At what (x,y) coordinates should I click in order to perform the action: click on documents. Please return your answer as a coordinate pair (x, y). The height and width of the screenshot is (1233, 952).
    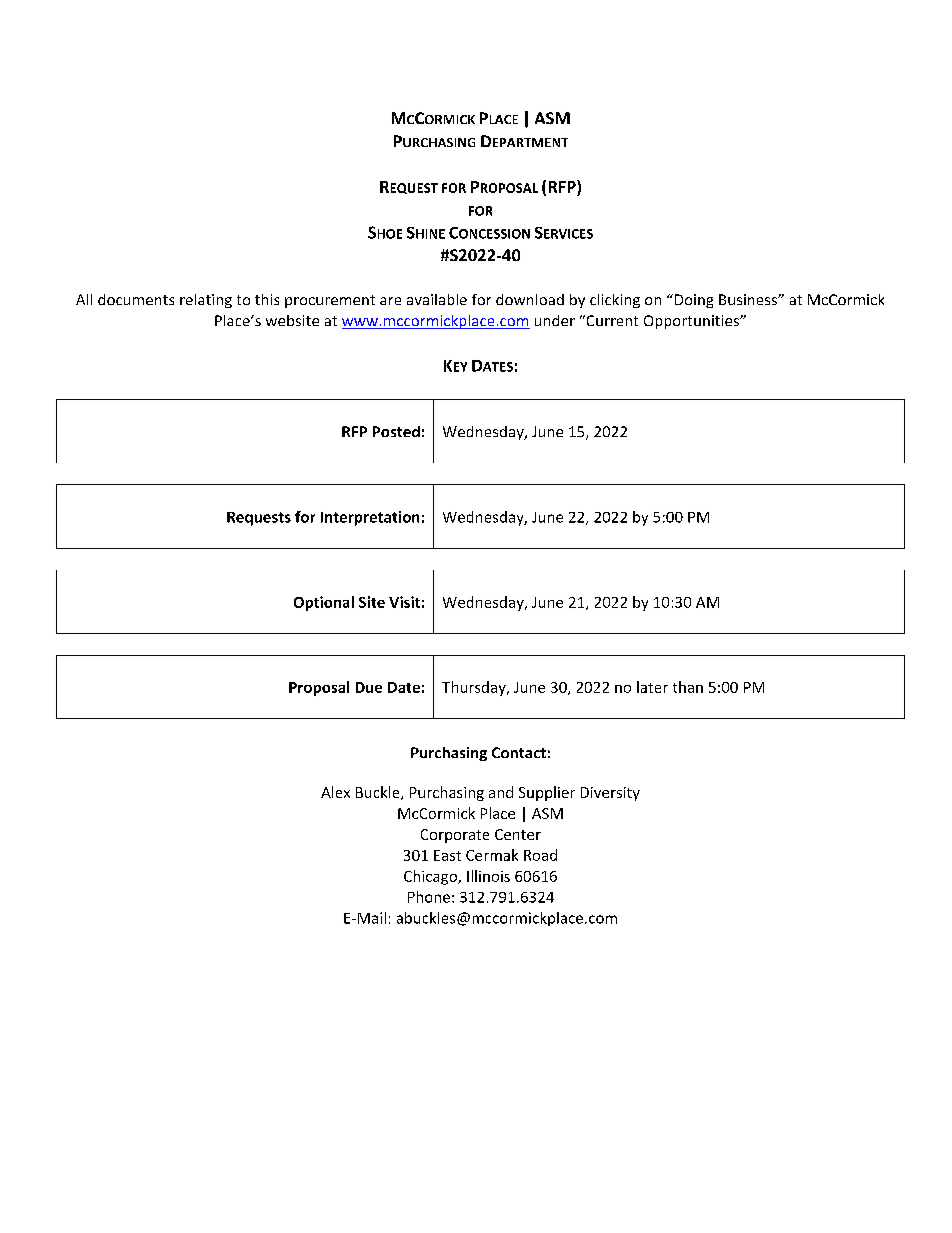
    Looking at the image, I should click on (136, 299).
